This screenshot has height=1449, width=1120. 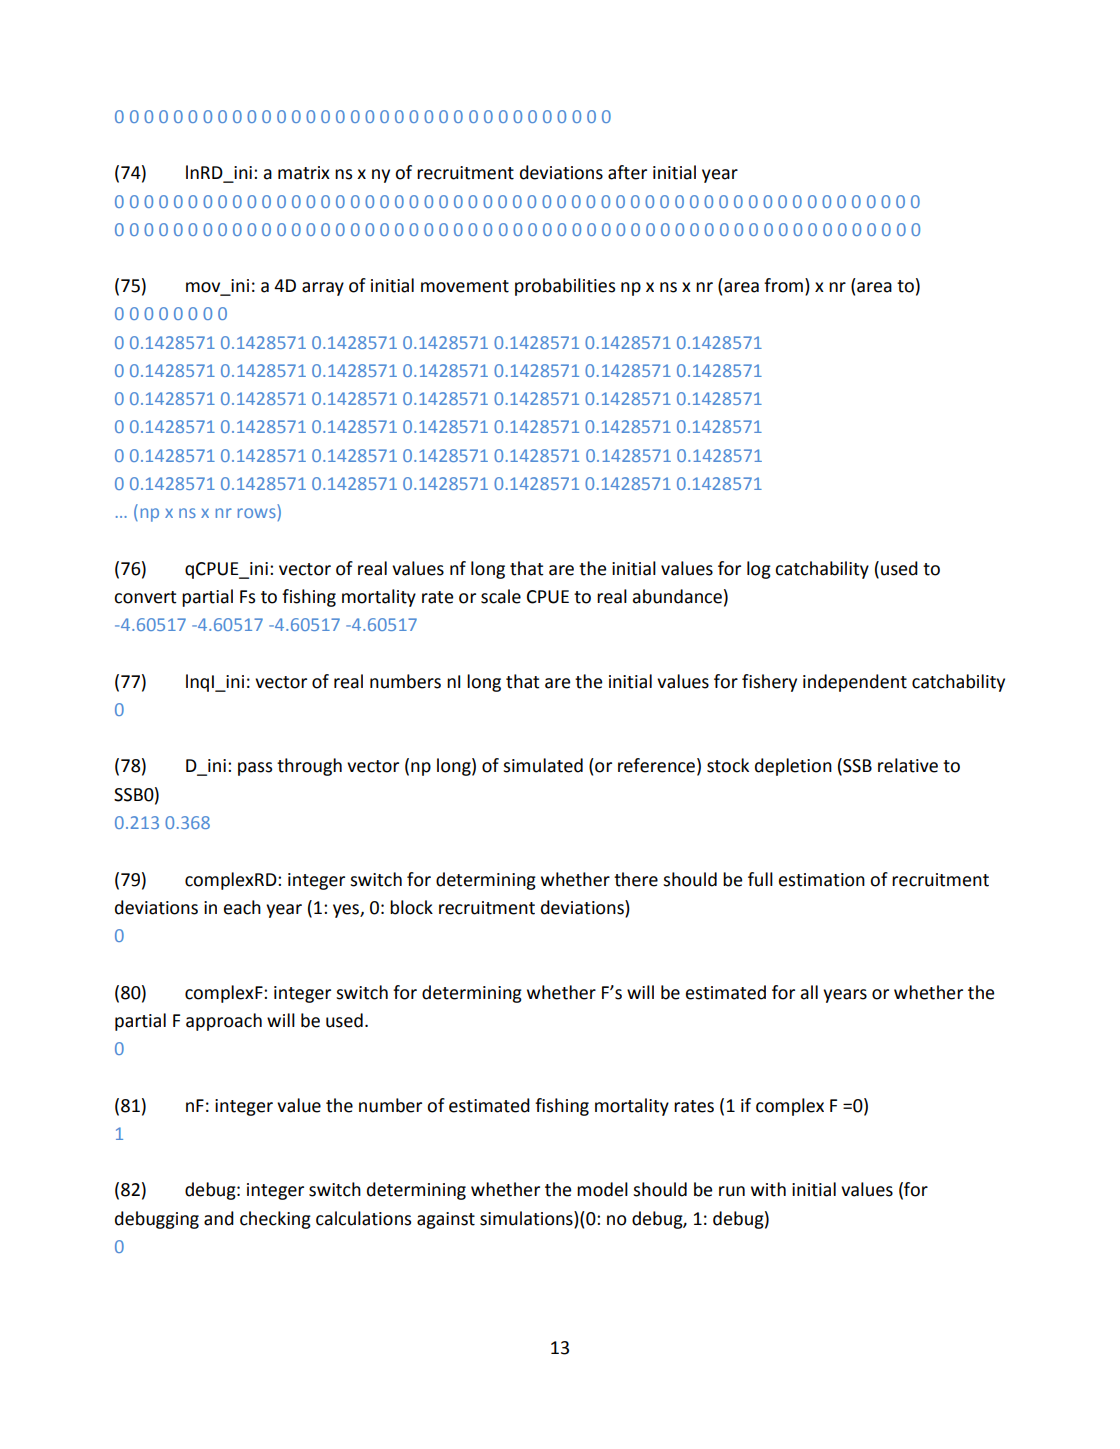 I want to click on each, so click(x=242, y=907).
